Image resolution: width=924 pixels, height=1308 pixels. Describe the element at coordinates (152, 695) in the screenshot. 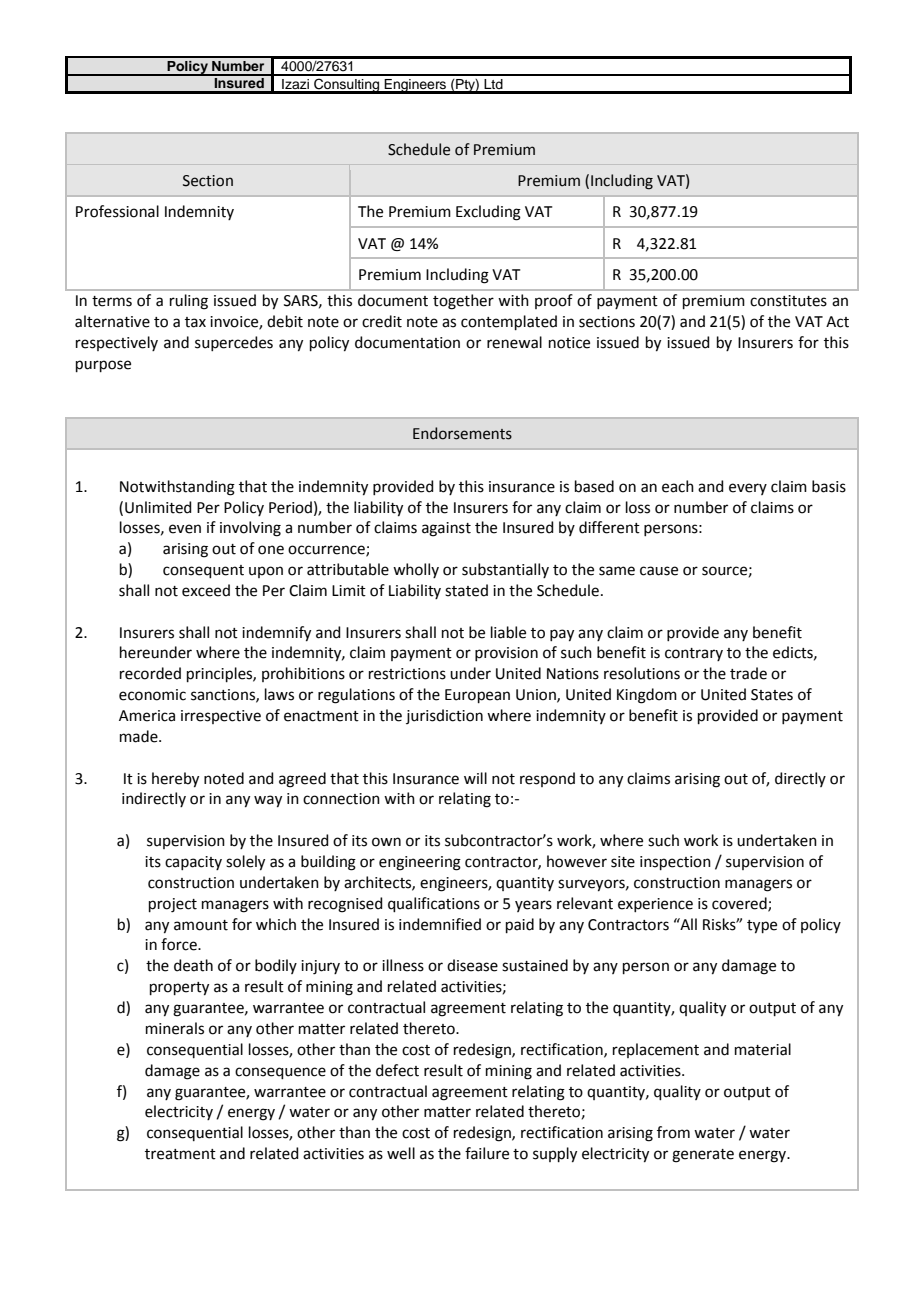

I see `economic` at that location.
